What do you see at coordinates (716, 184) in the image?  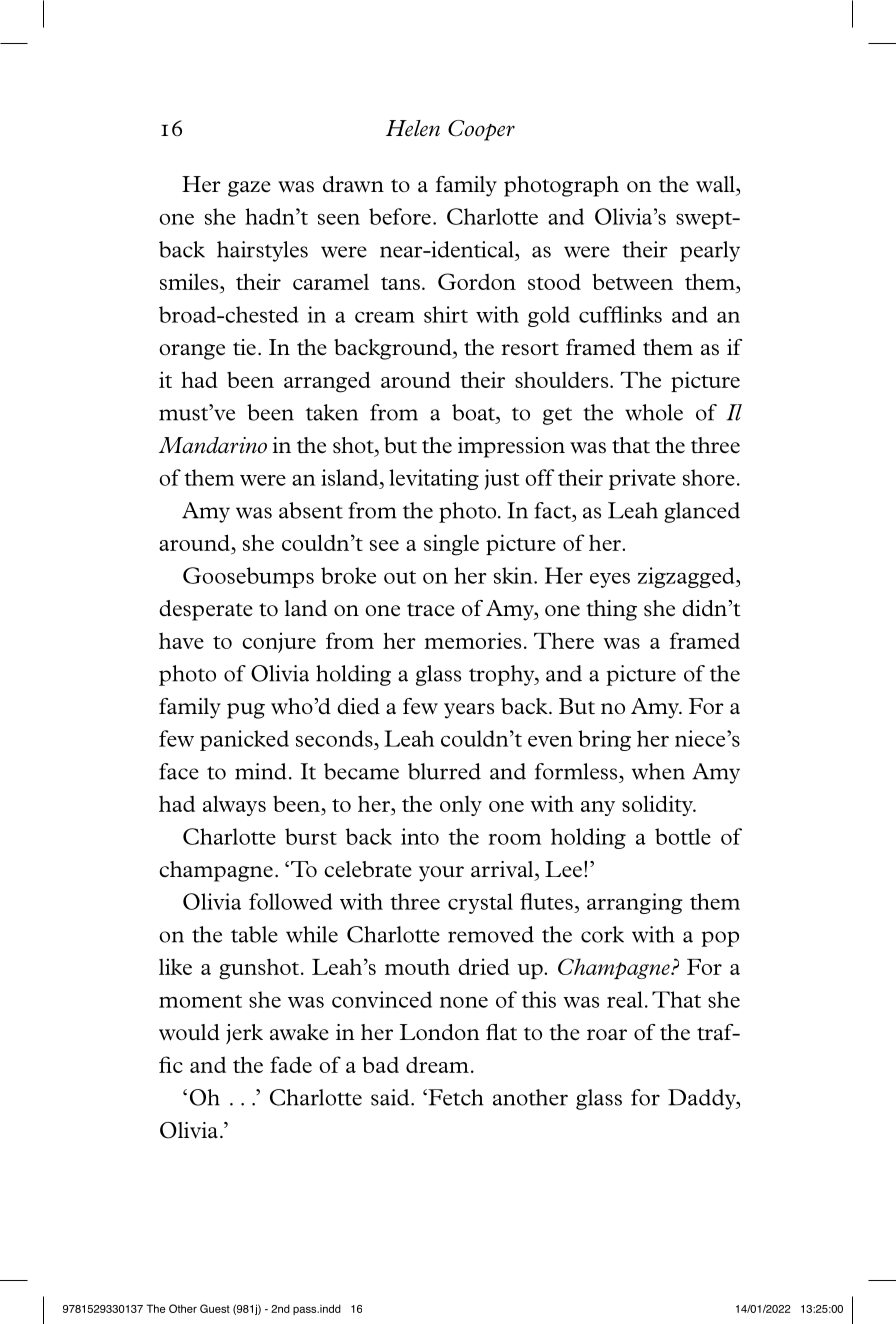 I see `wall` at bounding box center [716, 184].
